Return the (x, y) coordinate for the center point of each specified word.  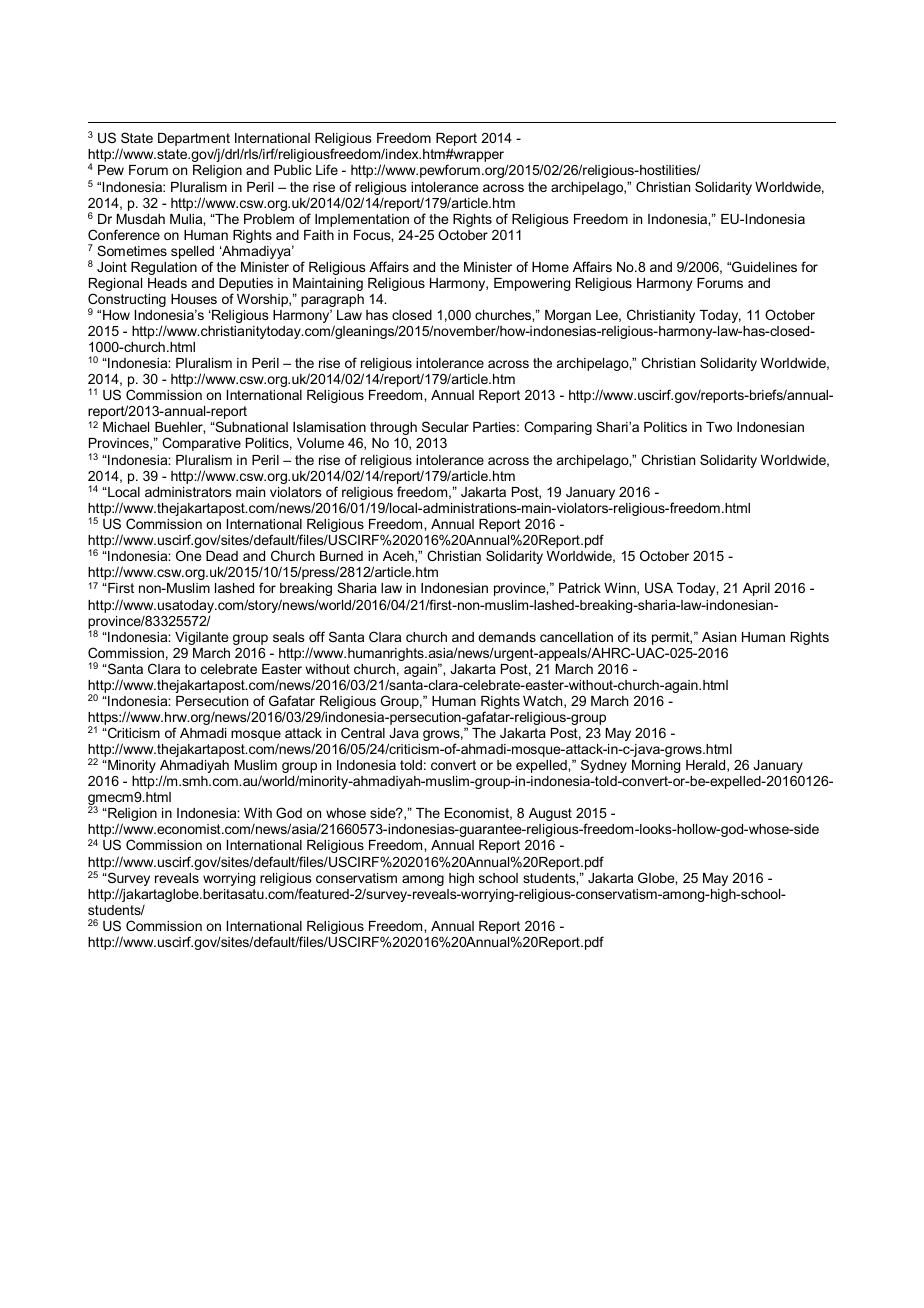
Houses (194, 299)
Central (363, 732)
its (640, 637)
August (550, 814)
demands (507, 637)
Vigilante (201, 638)
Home (550, 267)
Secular (445, 426)
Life (327, 169)
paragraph (332, 300)
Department (194, 141)
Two (719, 427)
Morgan (568, 316)
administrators (188, 492)
